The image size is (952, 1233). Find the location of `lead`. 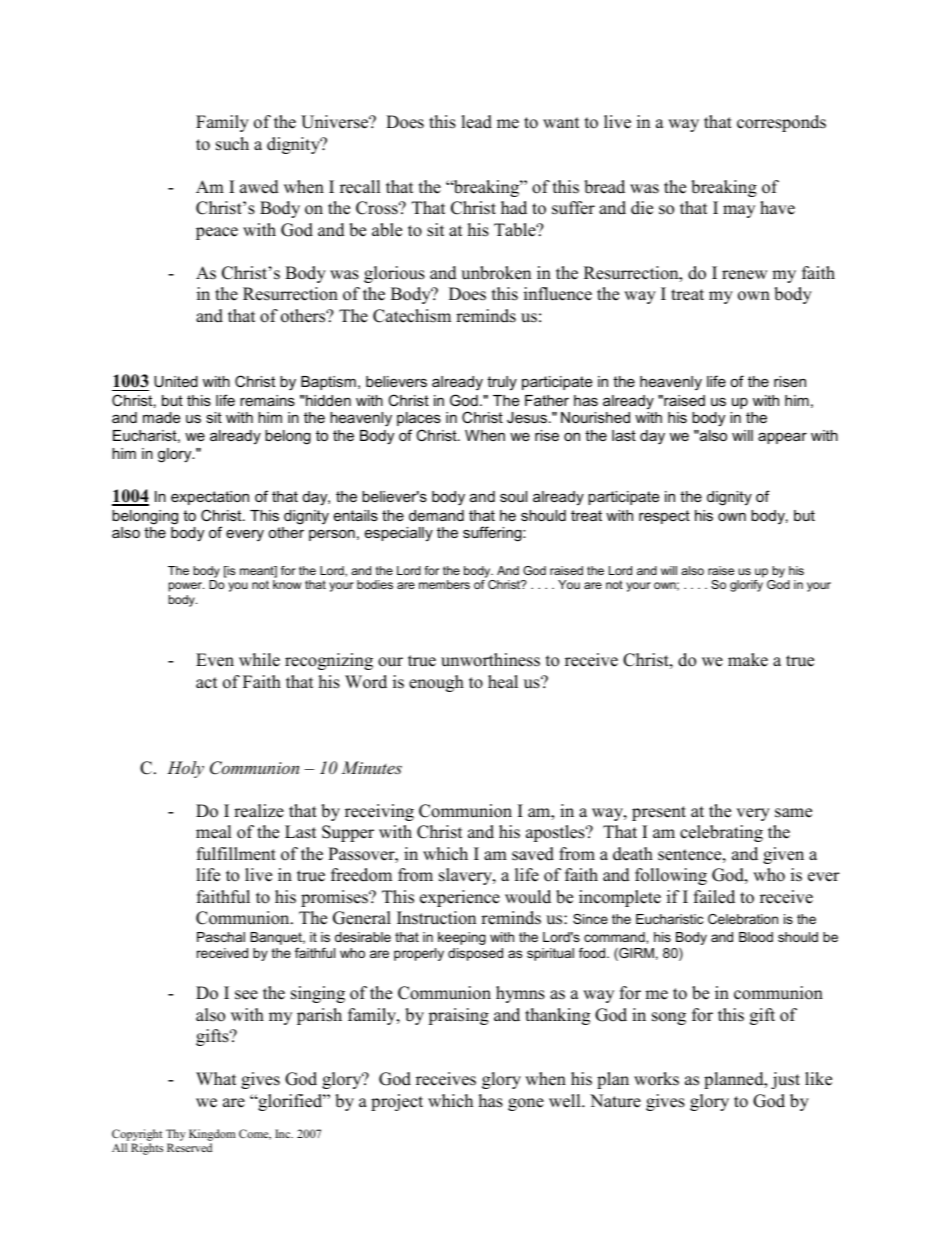

lead is located at coordinates (476, 122).
